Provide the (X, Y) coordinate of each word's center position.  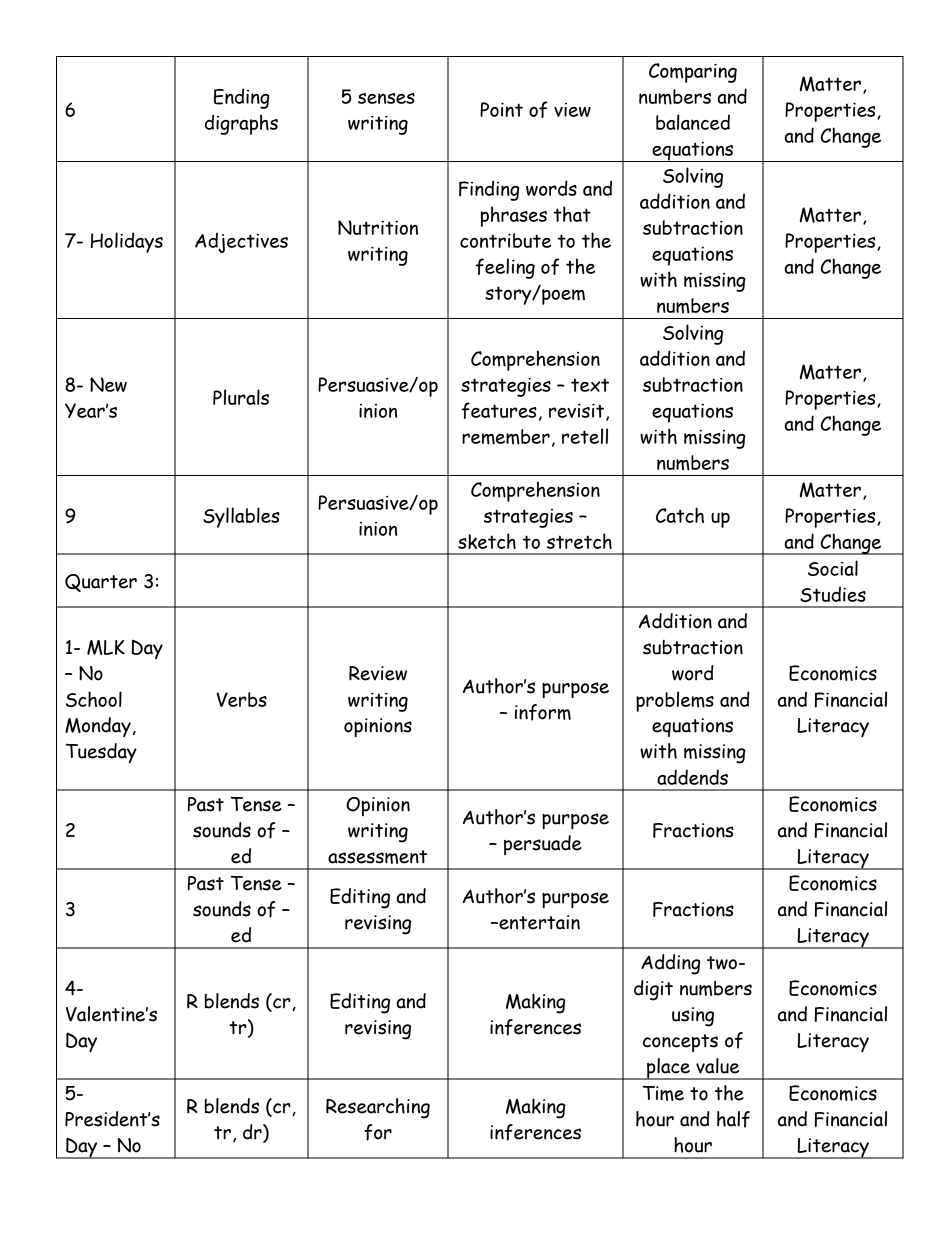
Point (501, 109)
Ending (241, 98)
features (499, 410)
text (590, 385)
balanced (693, 122)
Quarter (101, 583)
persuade (543, 845)
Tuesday (101, 753)
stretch (579, 541)
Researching (378, 1108)
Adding (671, 964)
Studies (833, 594)
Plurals (241, 397)
